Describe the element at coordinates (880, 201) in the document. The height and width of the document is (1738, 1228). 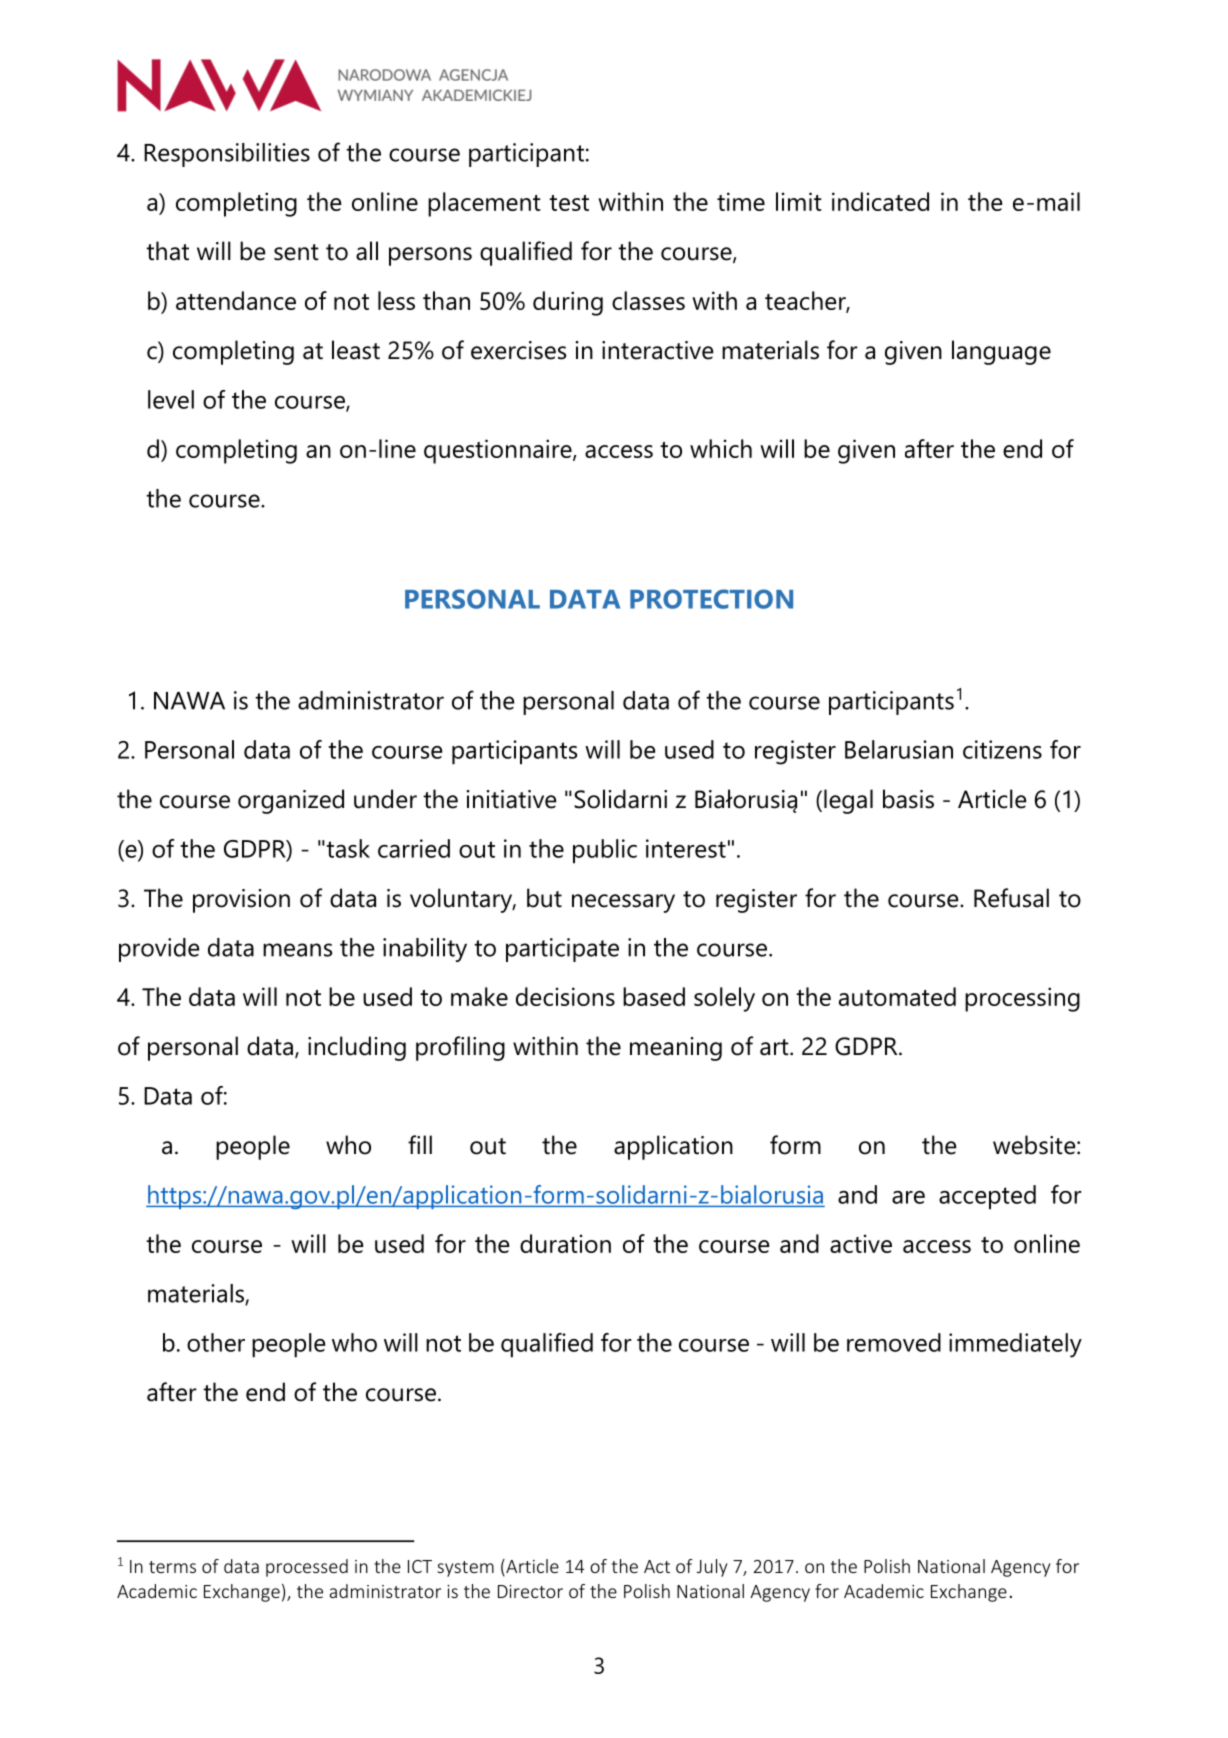
I see `indicated` at that location.
